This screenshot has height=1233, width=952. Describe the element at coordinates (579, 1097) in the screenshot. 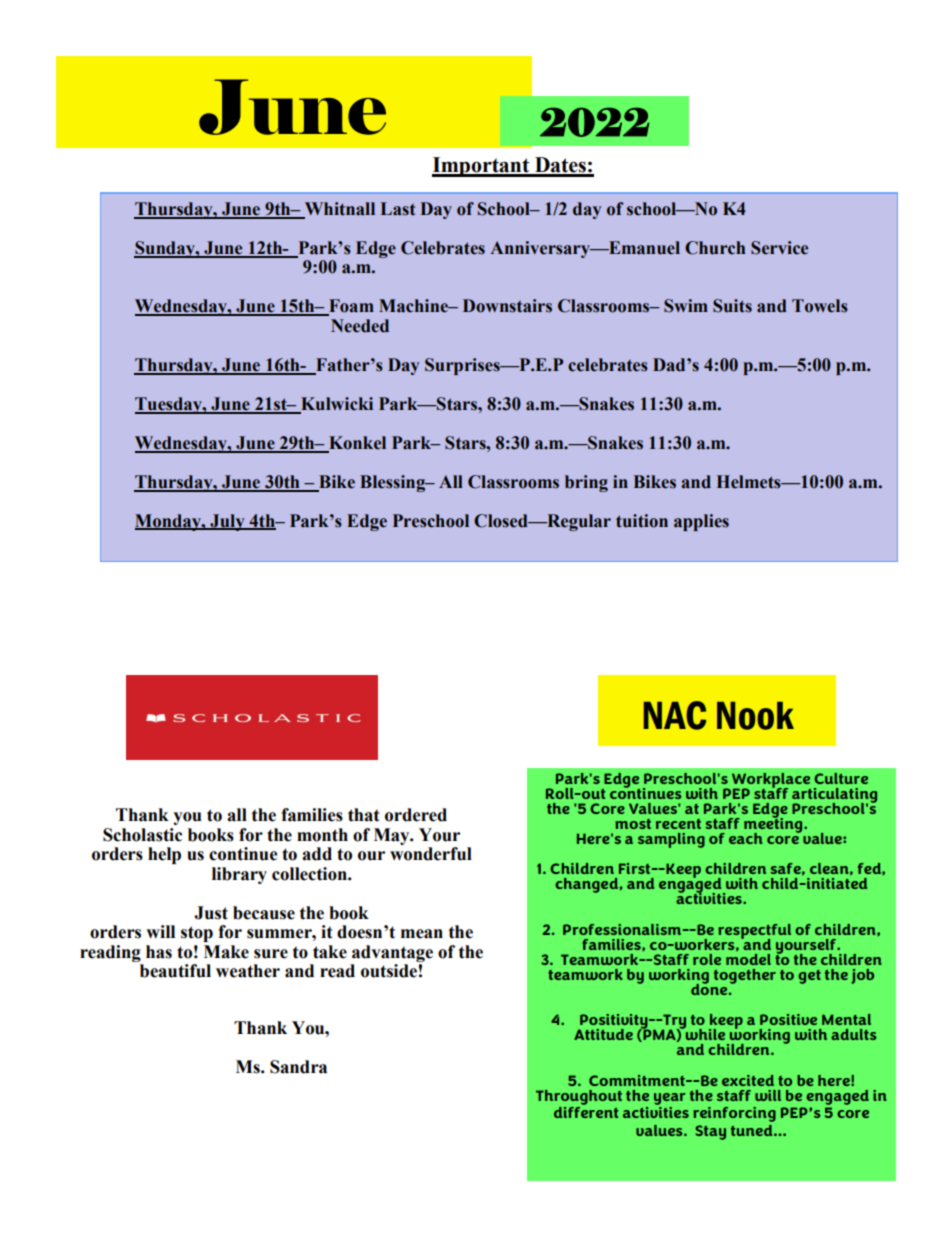

I see `Throughout` at that location.
